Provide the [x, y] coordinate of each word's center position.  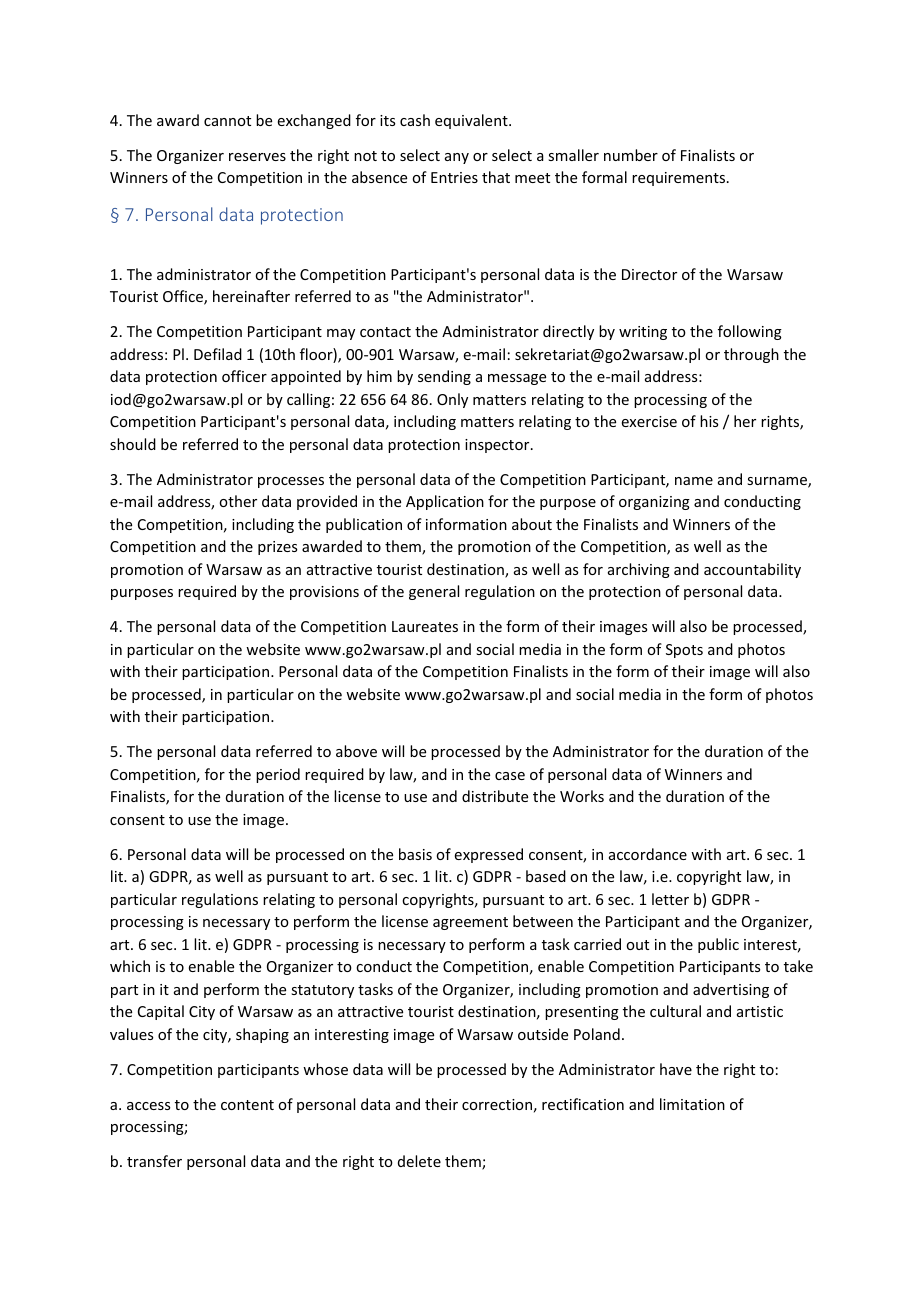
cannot [227, 121]
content [247, 1105]
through [751, 355]
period [278, 775]
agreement [470, 923]
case [510, 776]
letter [670, 899]
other [238, 501]
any [457, 158]
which [130, 966]
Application [445, 502]
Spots [684, 651]
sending [444, 377]
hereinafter [251, 296]
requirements [680, 179]
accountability [752, 570]
